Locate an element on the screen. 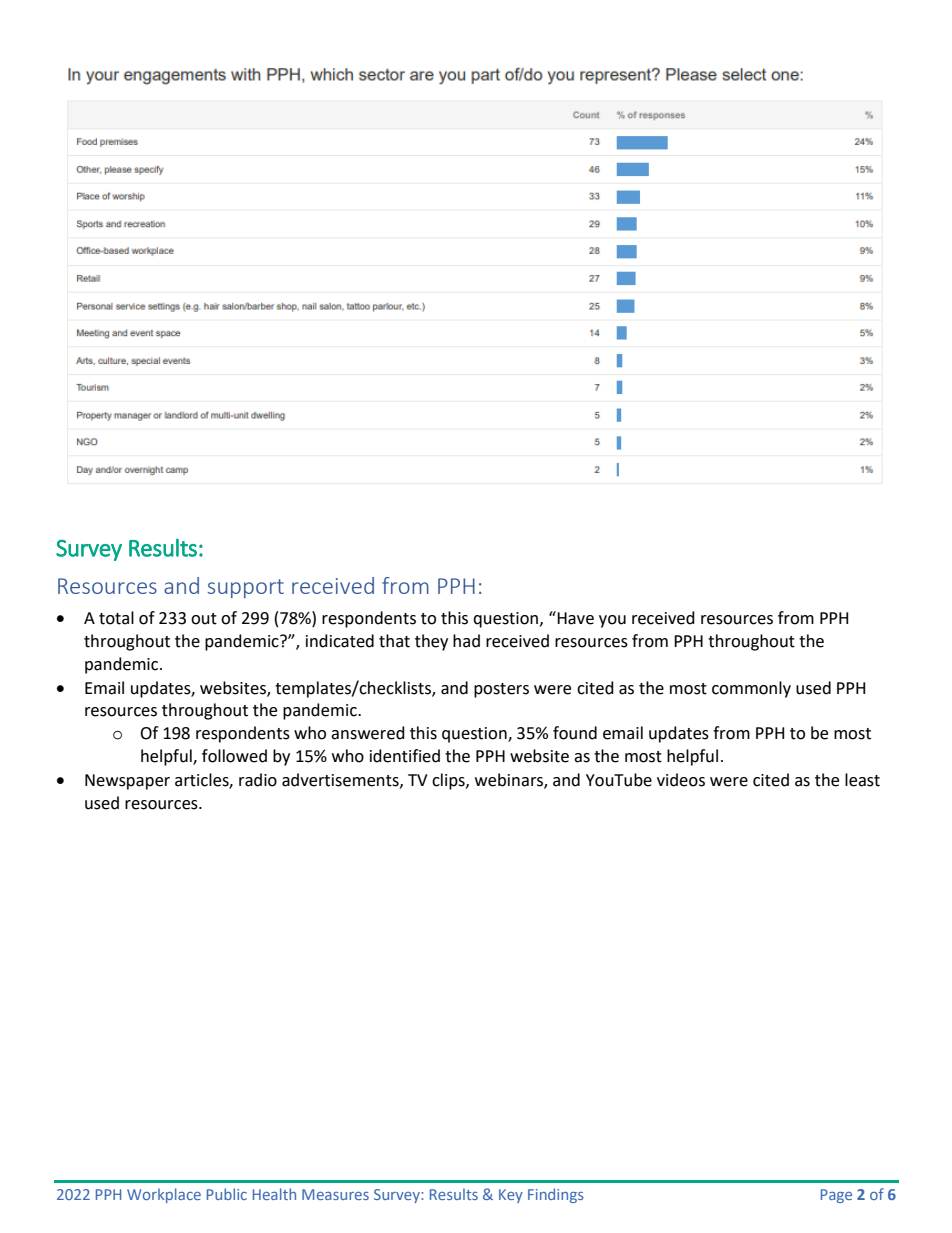 The image size is (952, 1233). least is located at coordinates (862, 780).
